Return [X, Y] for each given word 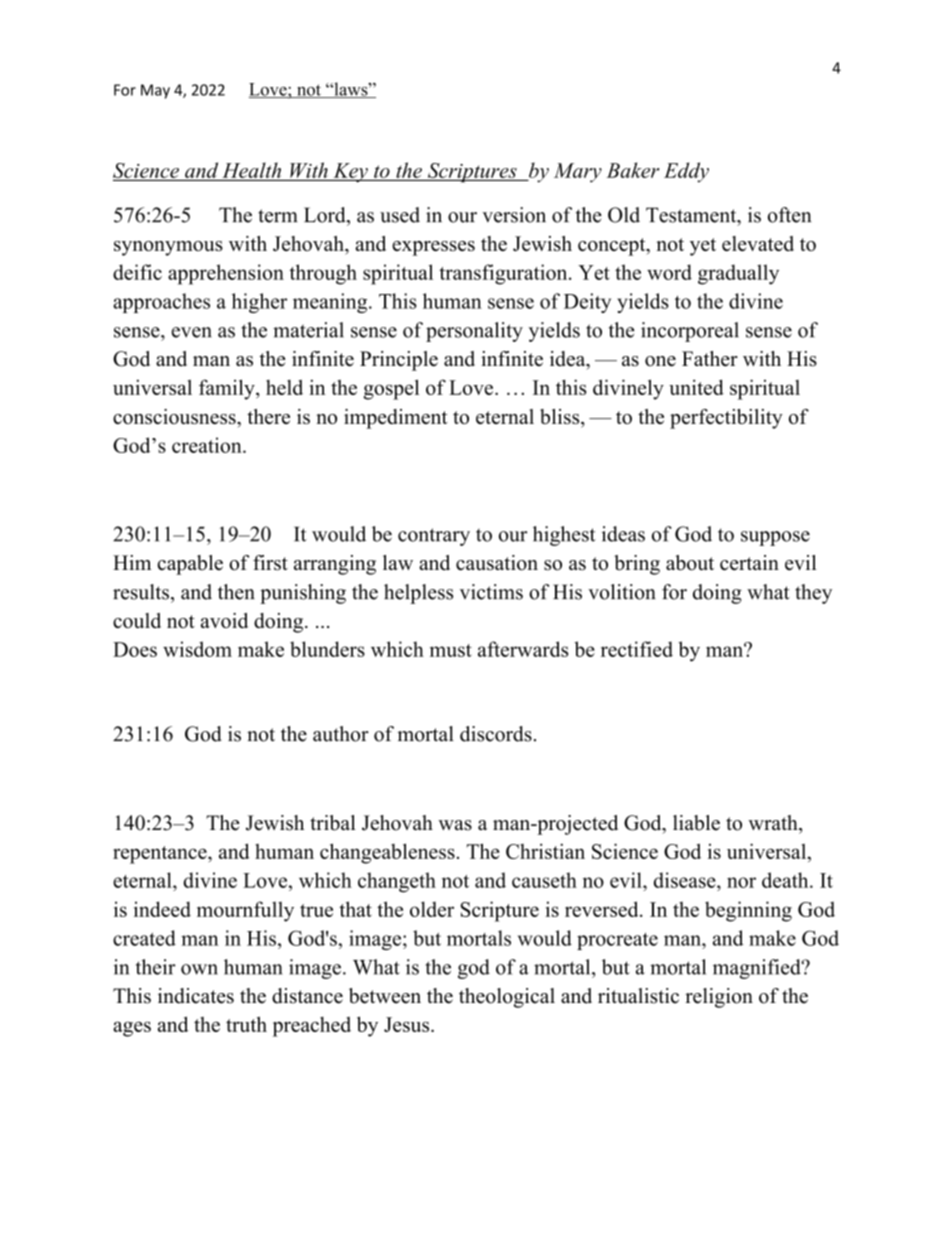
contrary [434, 537]
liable [696, 823]
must [451, 650]
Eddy [686, 172]
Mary [578, 172]
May [155, 91]
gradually [738, 274]
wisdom [197, 649]
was [455, 825]
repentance [161, 855]
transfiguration [504, 274]
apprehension [226, 274]
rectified [637, 649]
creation [208, 445]
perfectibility [726, 419]
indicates [196, 996]
